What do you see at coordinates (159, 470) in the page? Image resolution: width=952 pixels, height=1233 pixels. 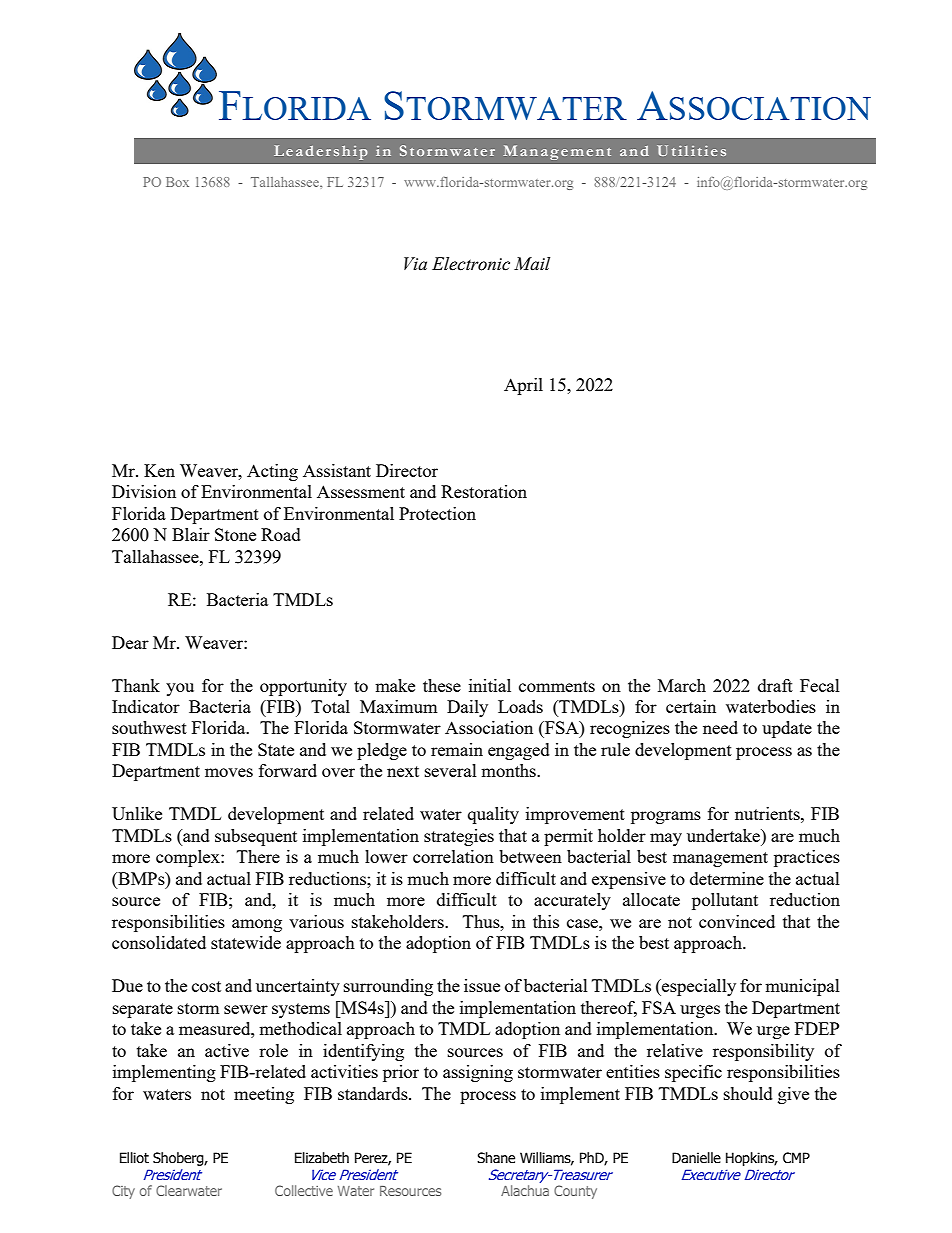 I see `Ken` at bounding box center [159, 470].
